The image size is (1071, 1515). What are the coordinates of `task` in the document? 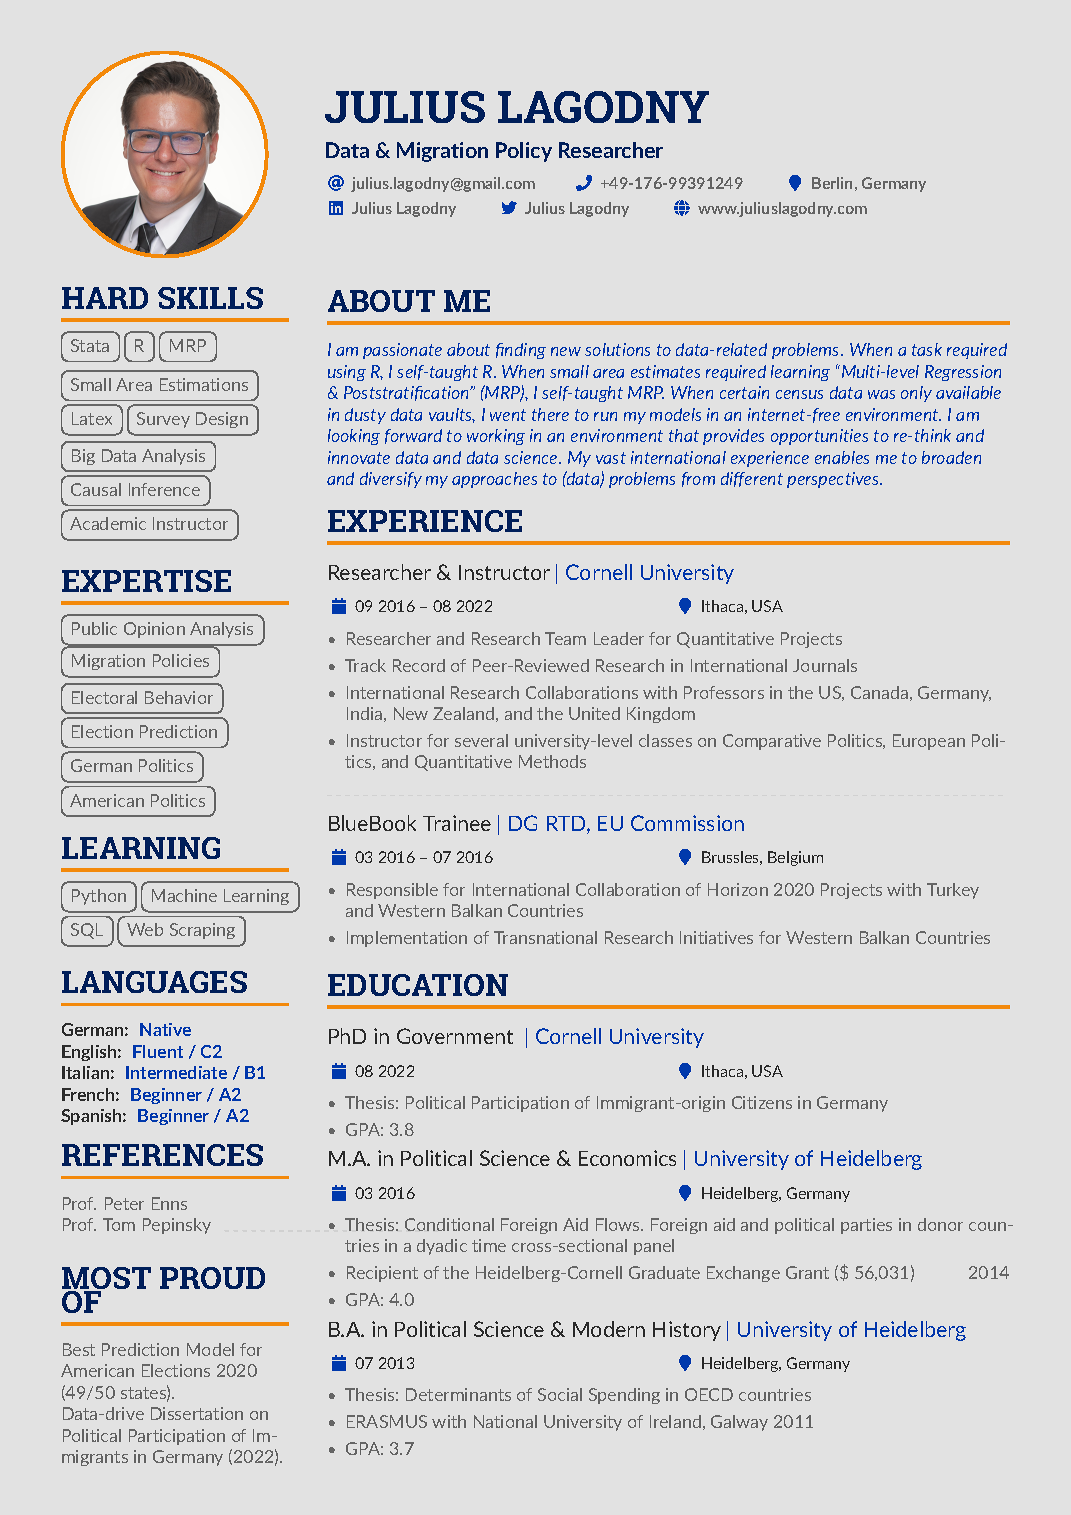 It's located at (927, 349).
